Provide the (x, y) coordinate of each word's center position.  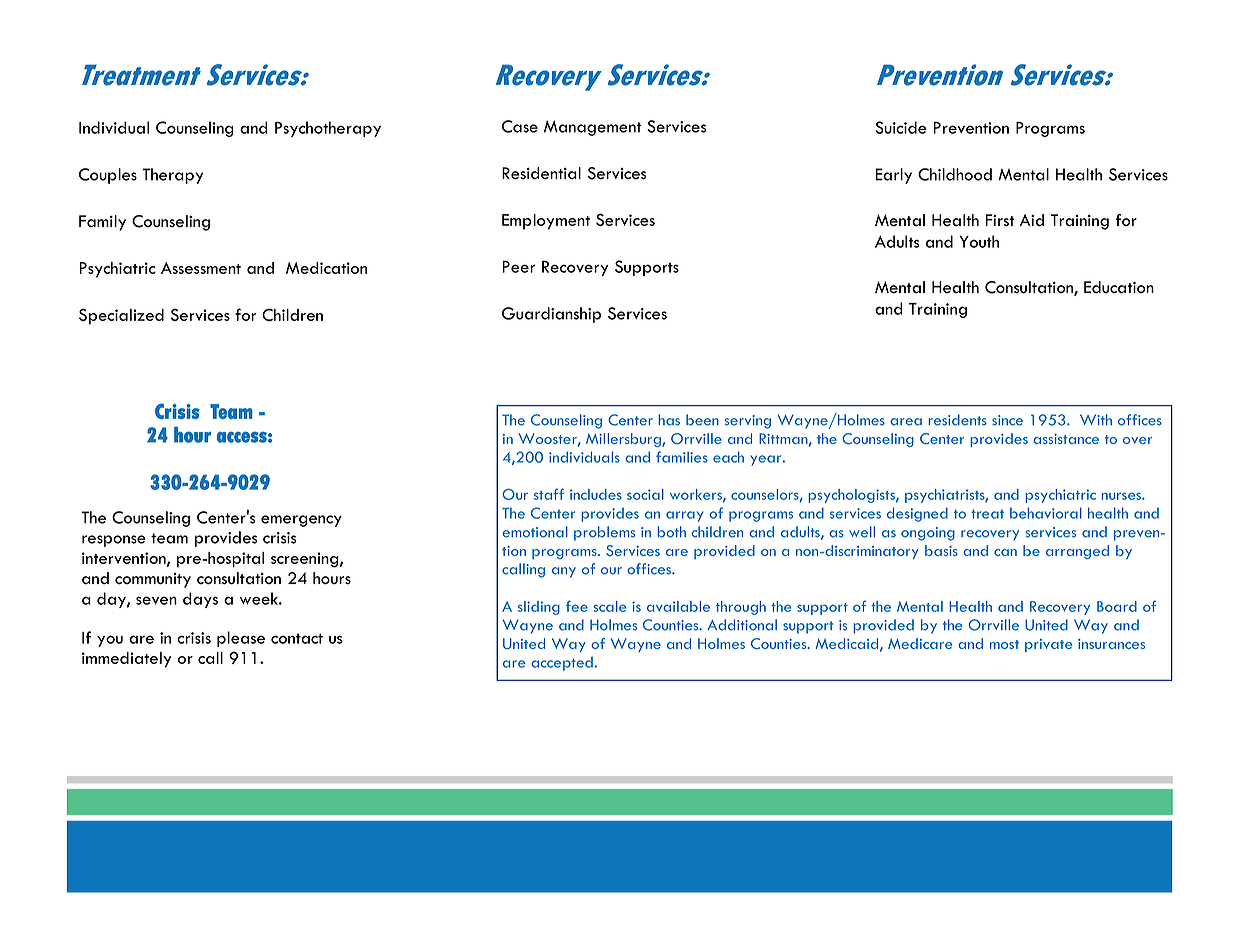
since (1007, 420)
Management (593, 128)
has (669, 420)
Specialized (121, 316)
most (1004, 644)
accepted (562, 664)
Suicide (901, 127)
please (241, 639)
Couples (108, 176)
